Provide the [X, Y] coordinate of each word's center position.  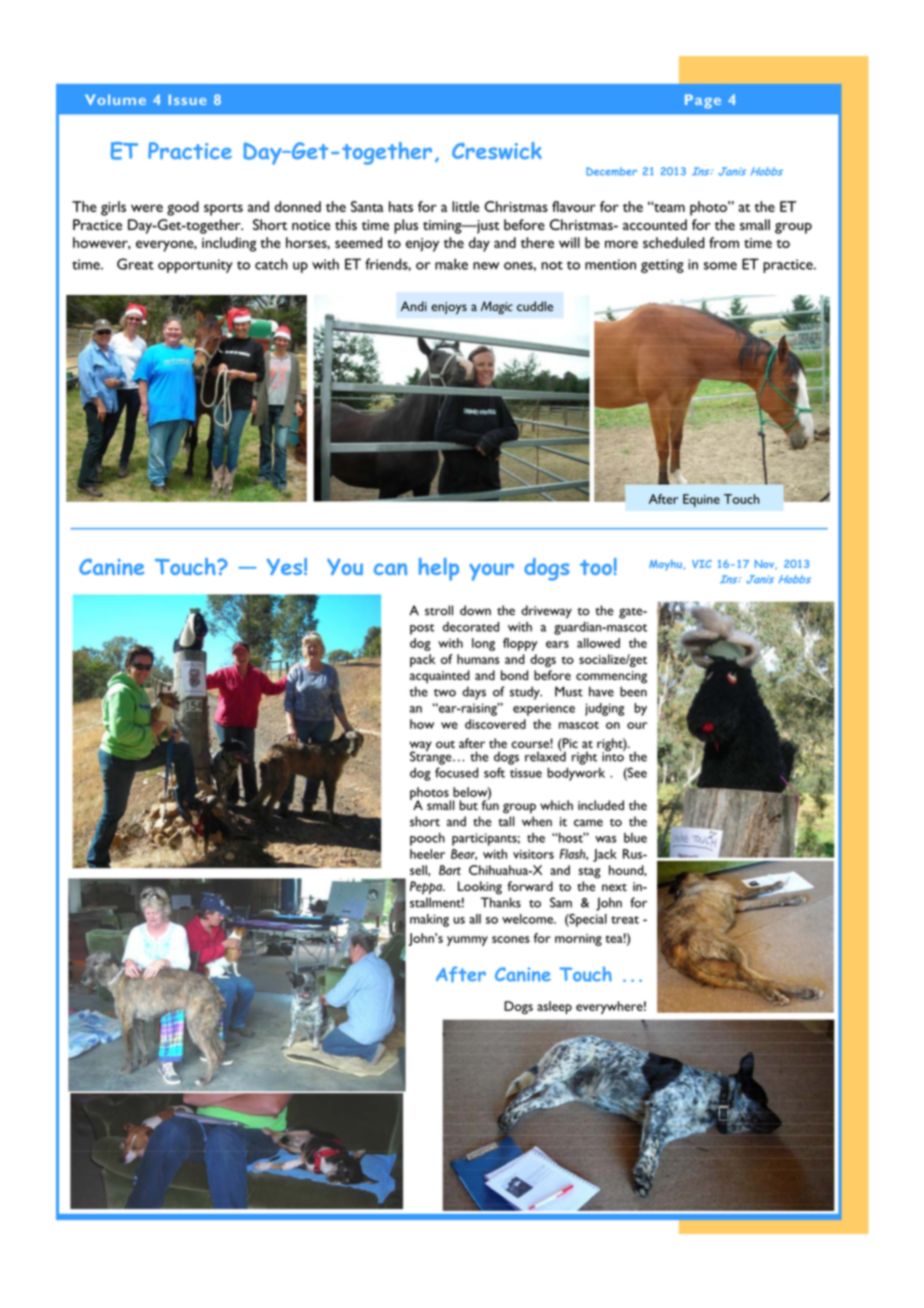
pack [422, 660]
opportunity [195, 266]
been [633, 691]
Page [703, 101]
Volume [115, 99]
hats [401, 206]
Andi [414, 306]
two [445, 693]
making [429, 920]
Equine [701, 500]
